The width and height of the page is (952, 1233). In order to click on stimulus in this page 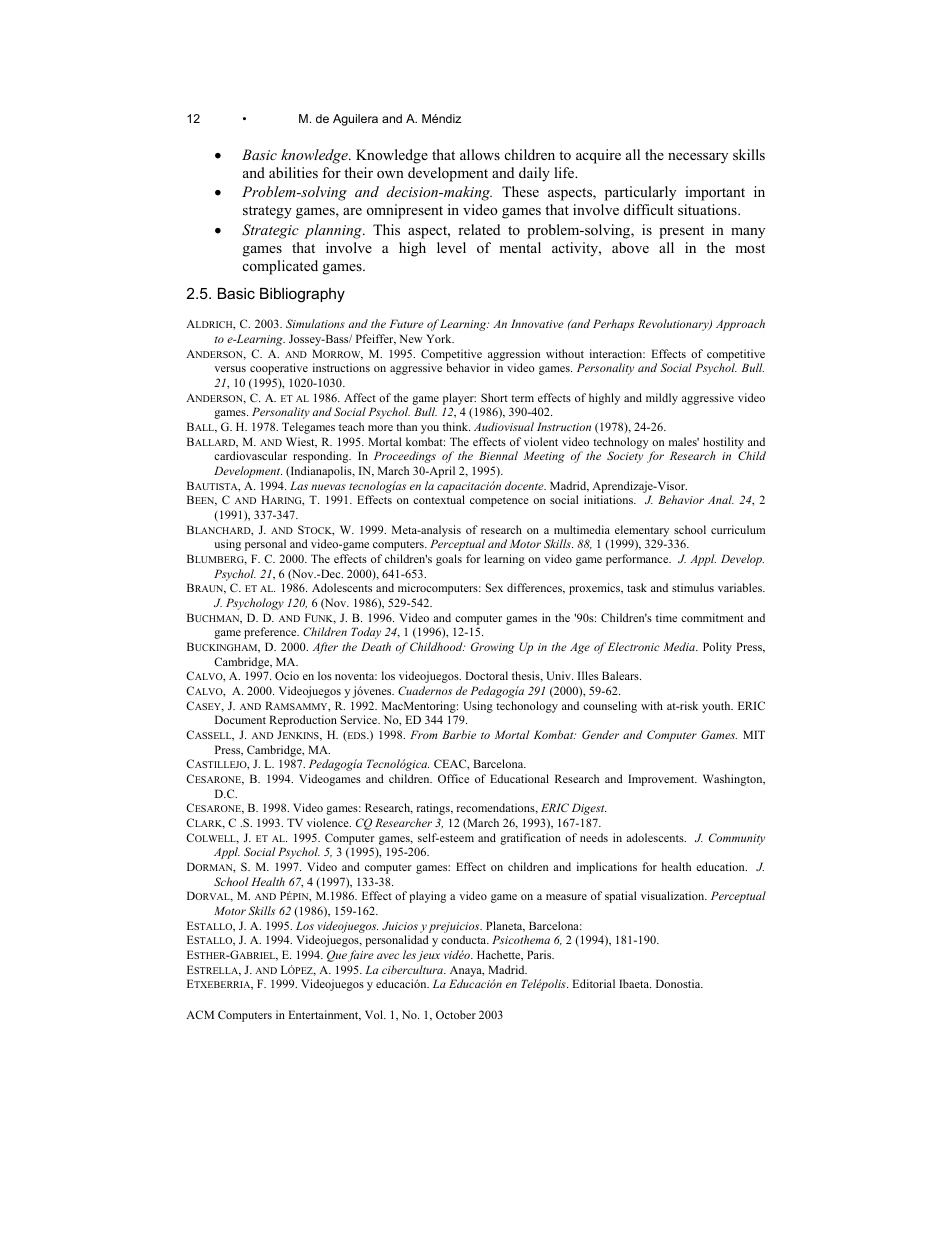, I will do `click(693, 587)`.
